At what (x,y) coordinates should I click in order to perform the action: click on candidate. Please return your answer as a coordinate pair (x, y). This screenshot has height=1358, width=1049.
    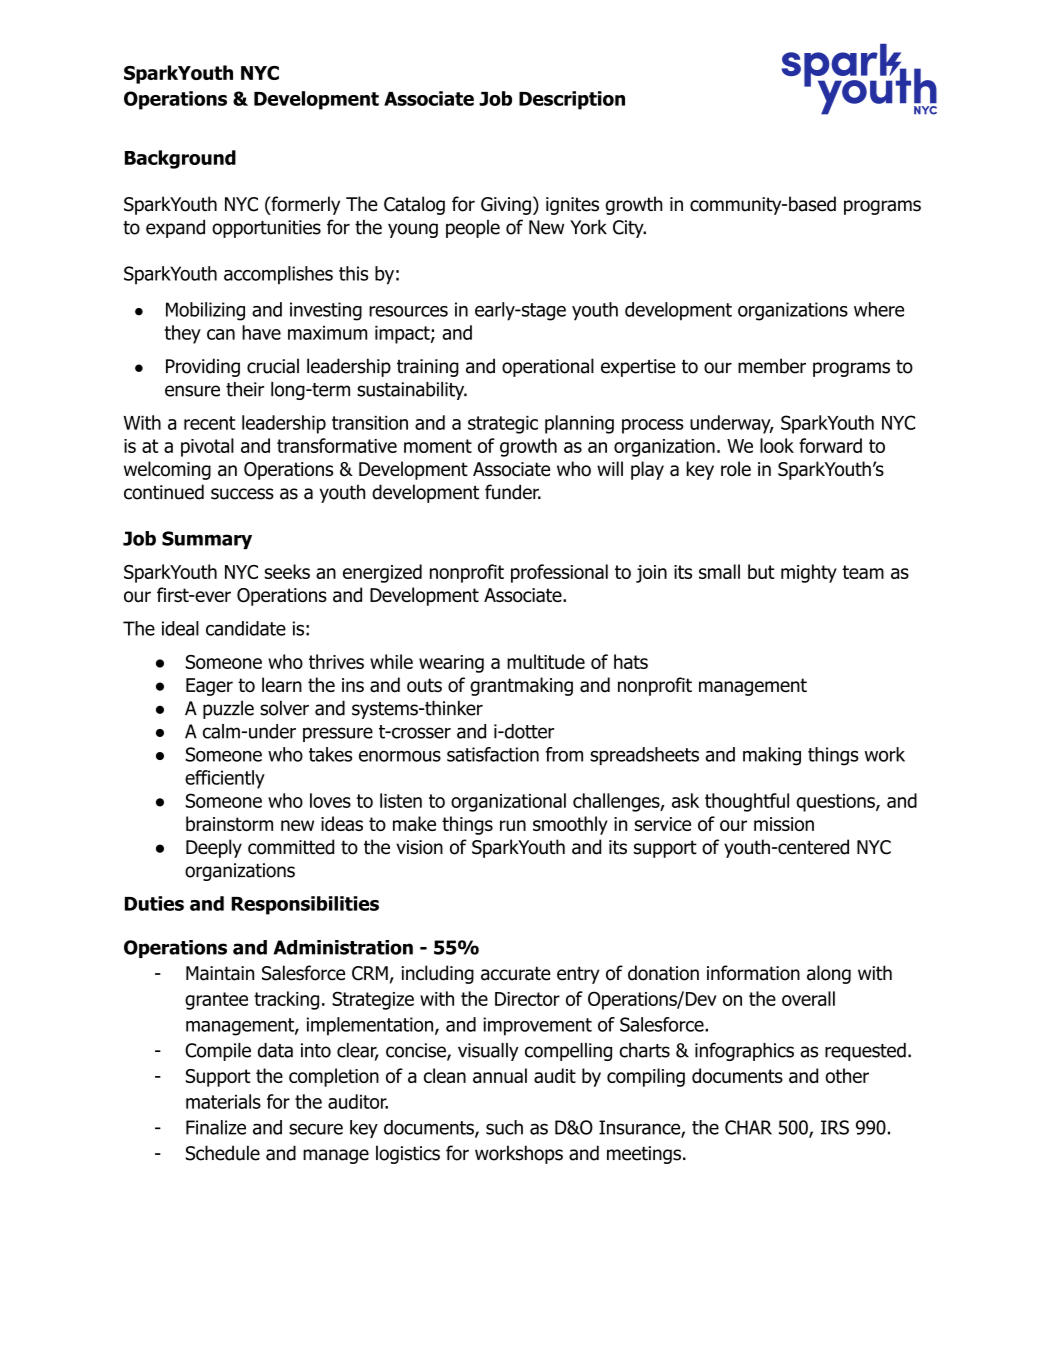
    Looking at the image, I should click on (246, 628).
